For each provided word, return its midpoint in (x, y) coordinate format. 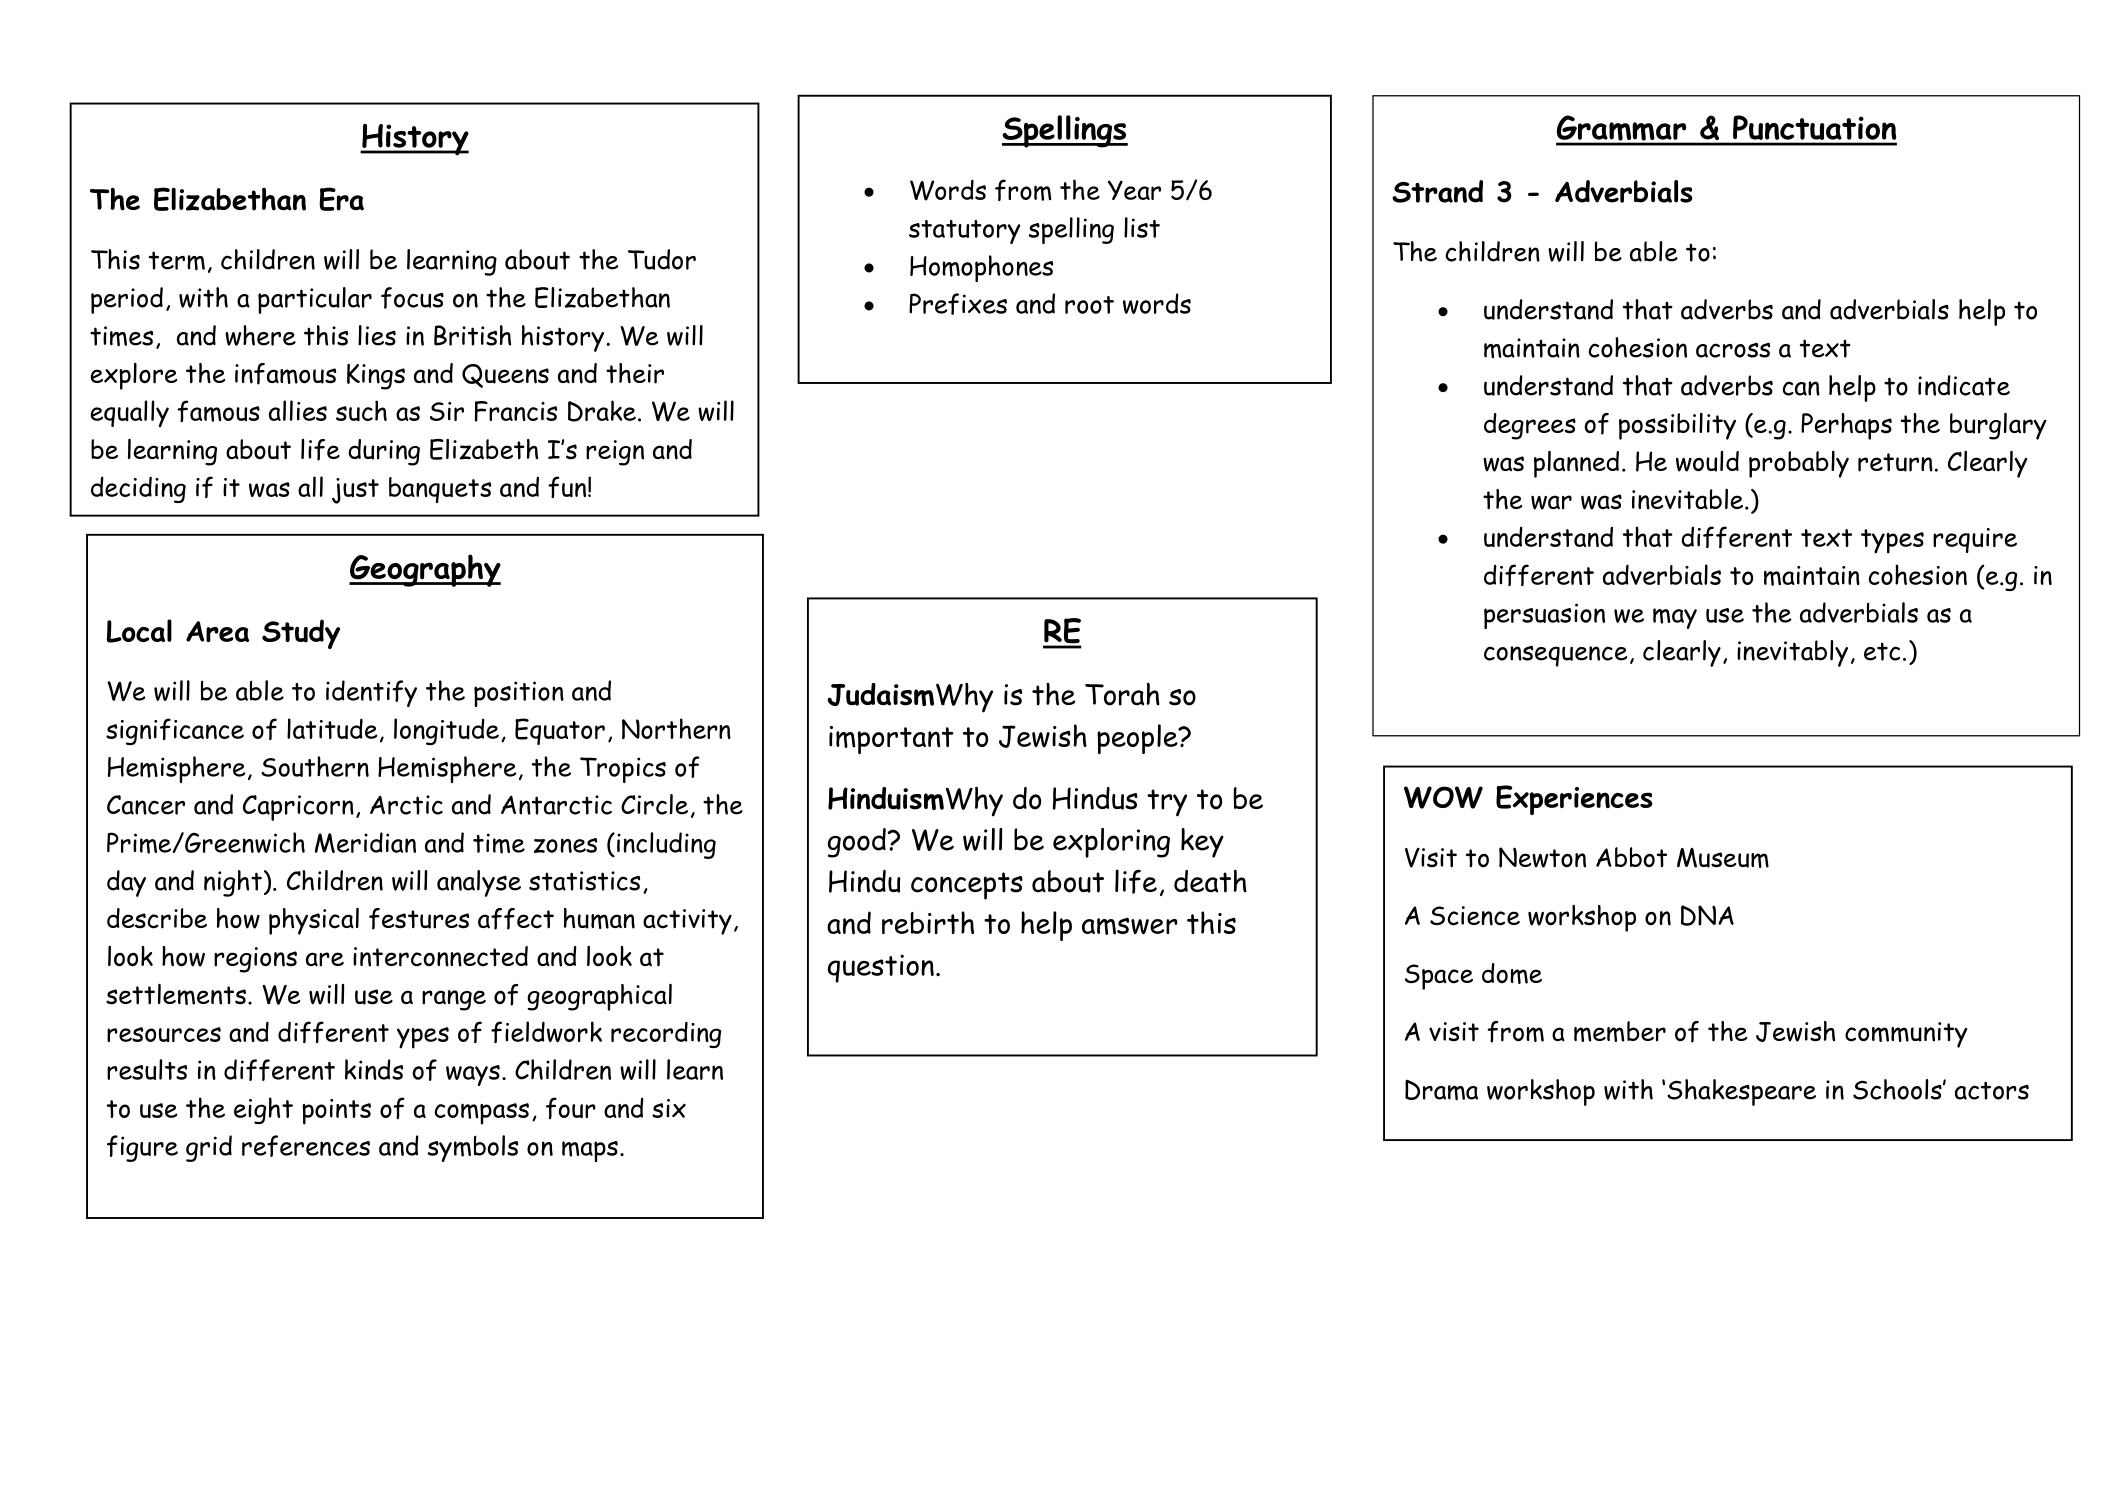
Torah (1122, 694)
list (1142, 227)
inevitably (1792, 653)
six (669, 1108)
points (336, 1112)
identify (371, 693)
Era (341, 199)
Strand (1437, 191)
